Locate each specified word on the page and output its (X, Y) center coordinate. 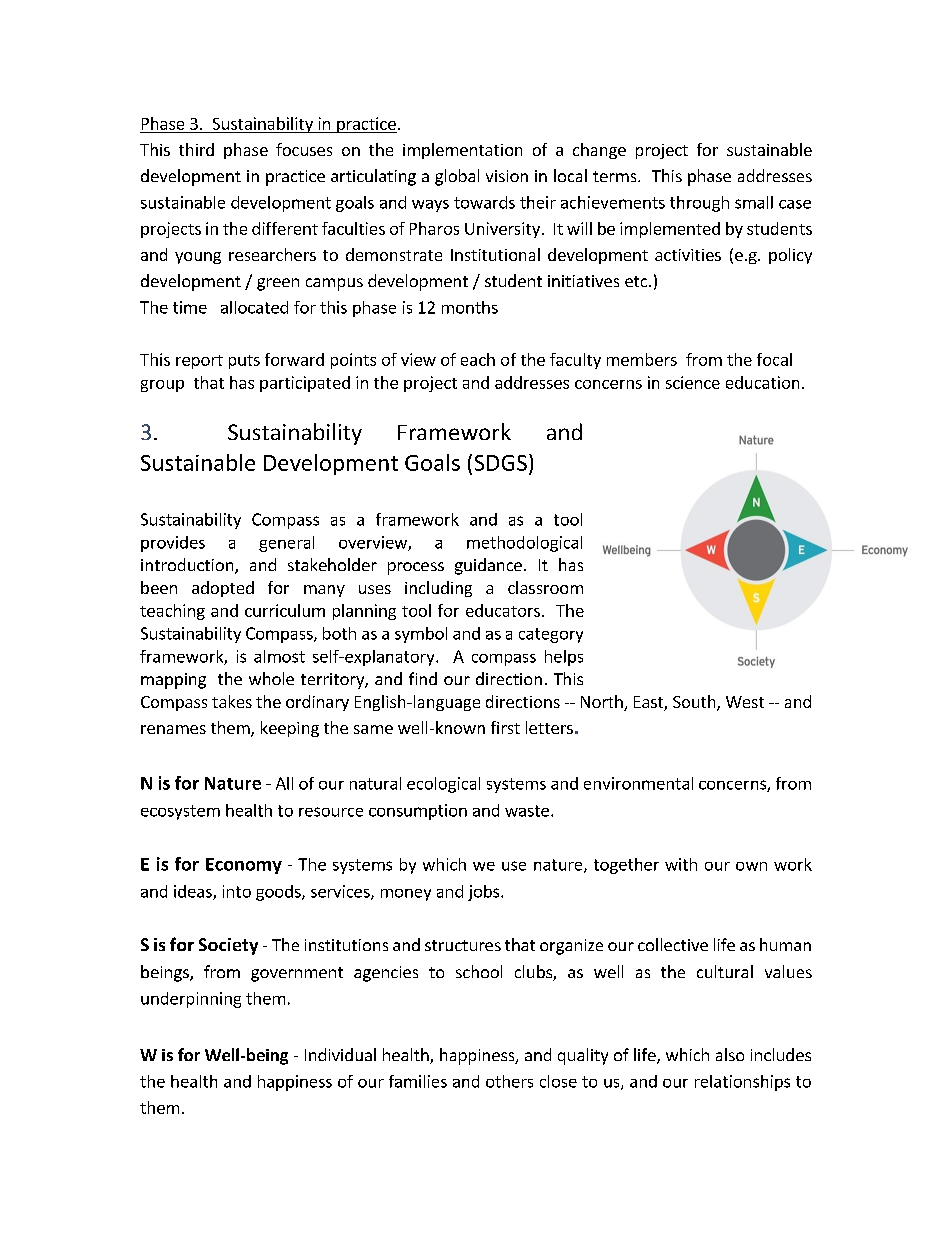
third (196, 149)
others (509, 1081)
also (730, 1054)
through (699, 204)
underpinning (191, 1000)
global (457, 177)
